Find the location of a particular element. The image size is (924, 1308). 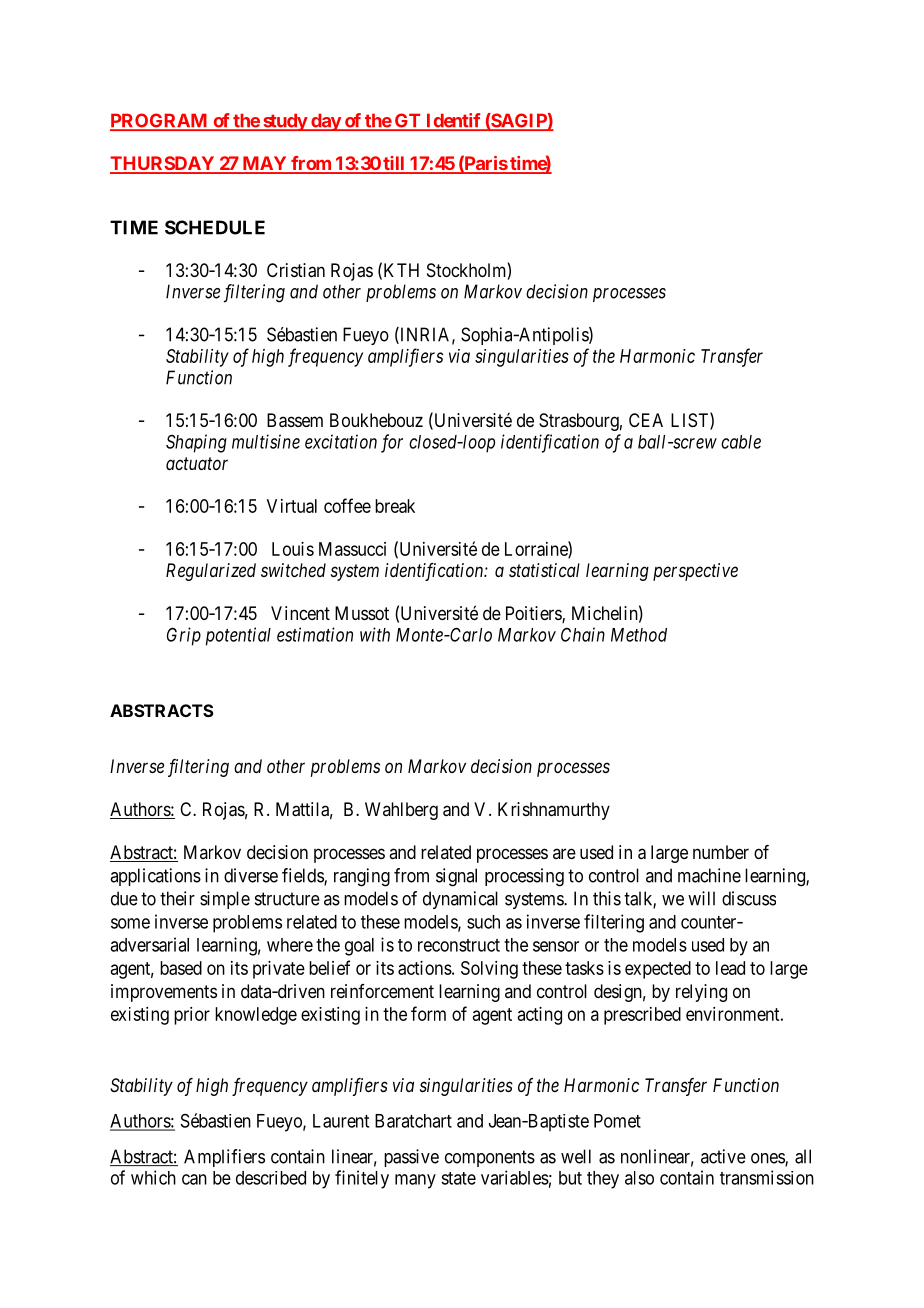

Grip is located at coordinates (184, 636).
